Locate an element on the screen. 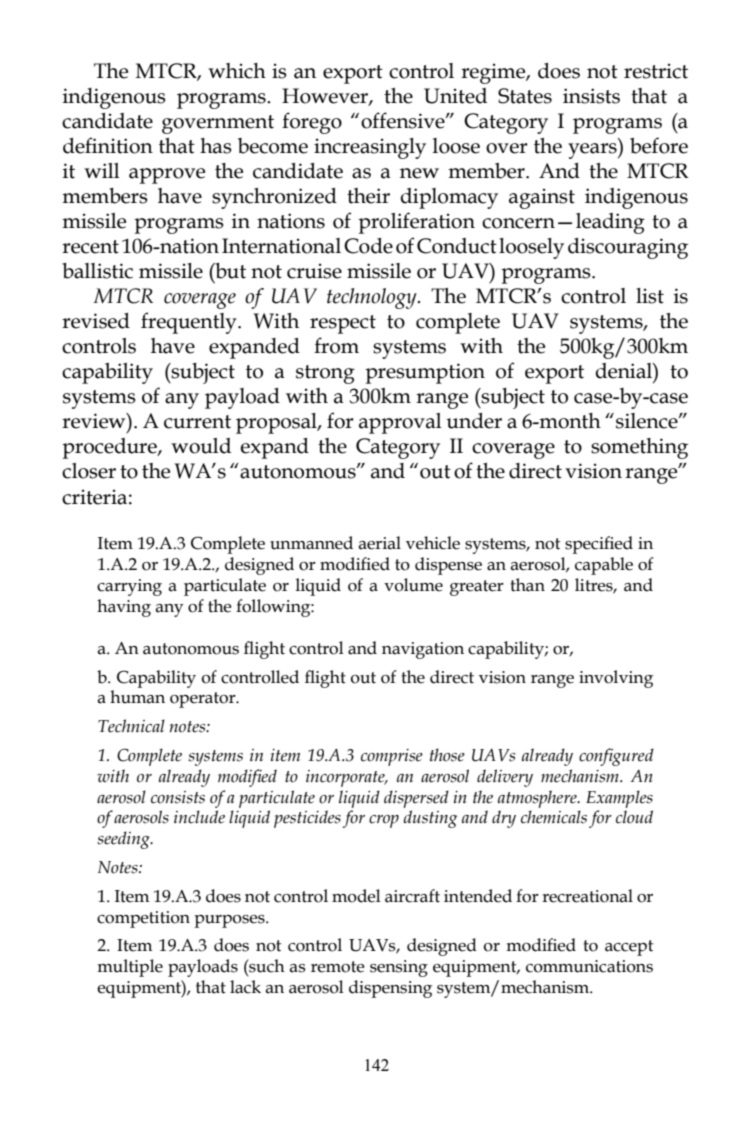 The height and width of the screenshot is (1127, 751). comprise is located at coordinates (392, 757).
